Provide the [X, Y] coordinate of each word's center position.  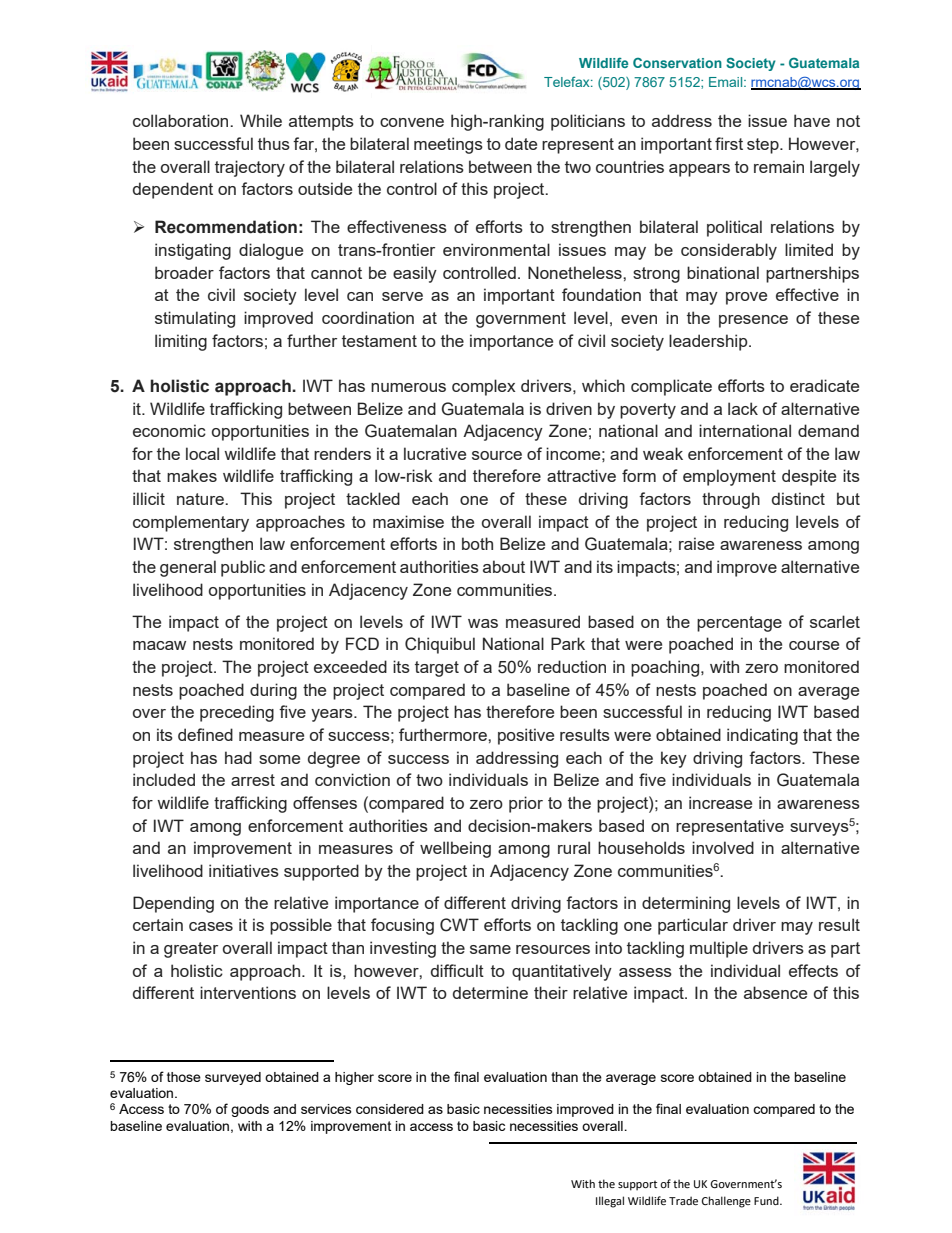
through [731, 500]
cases [211, 926]
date [521, 143]
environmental [496, 249]
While [261, 120]
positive [526, 736]
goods [250, 1110]
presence [753, 321]
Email [727, 82]
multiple [719, 949]
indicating [762, 736]
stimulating [195, 319]
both [477, 543]
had [238, 757]
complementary [191, 523]
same [490, 949]
